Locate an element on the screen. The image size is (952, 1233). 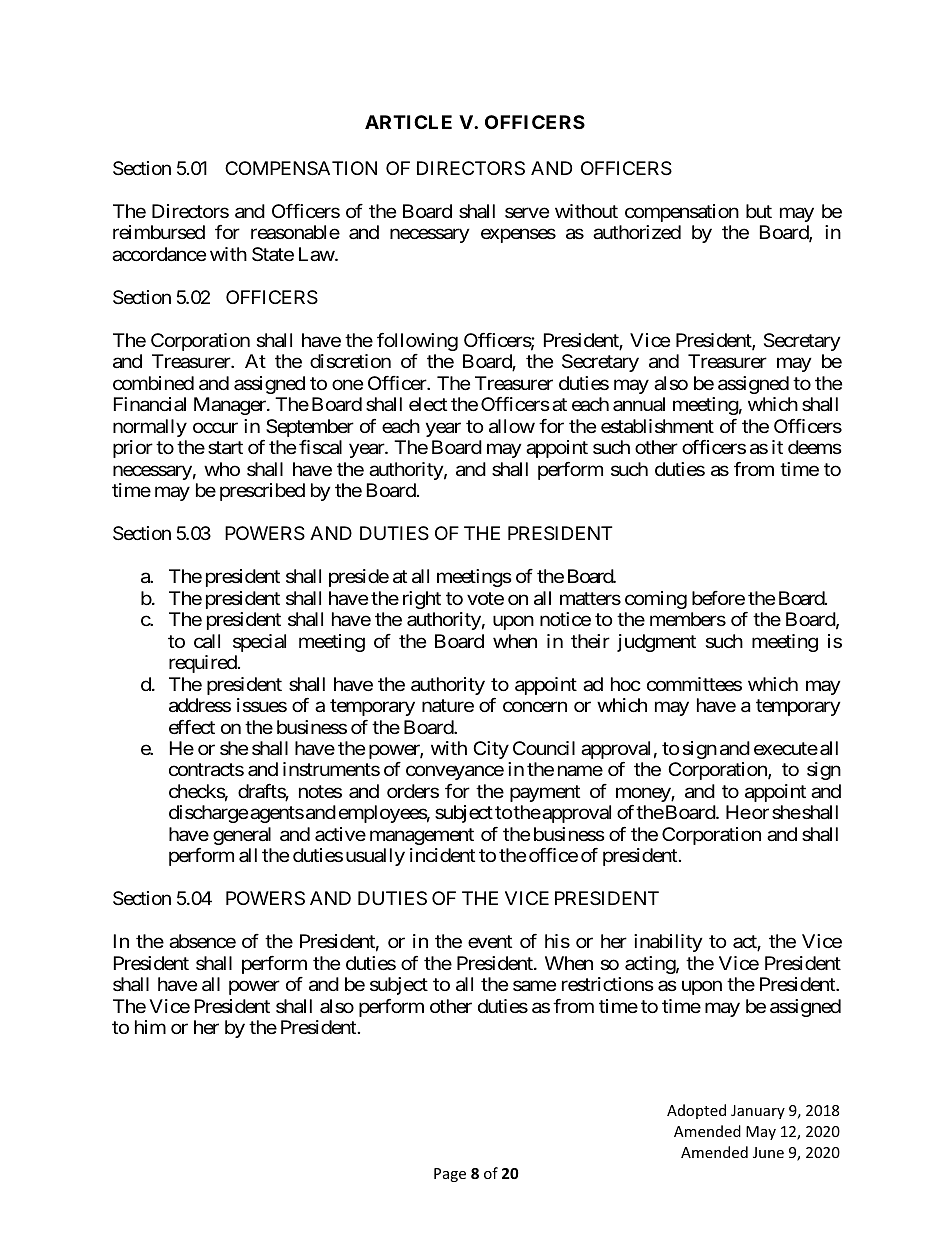
right is located at coordinates (422, 600).
